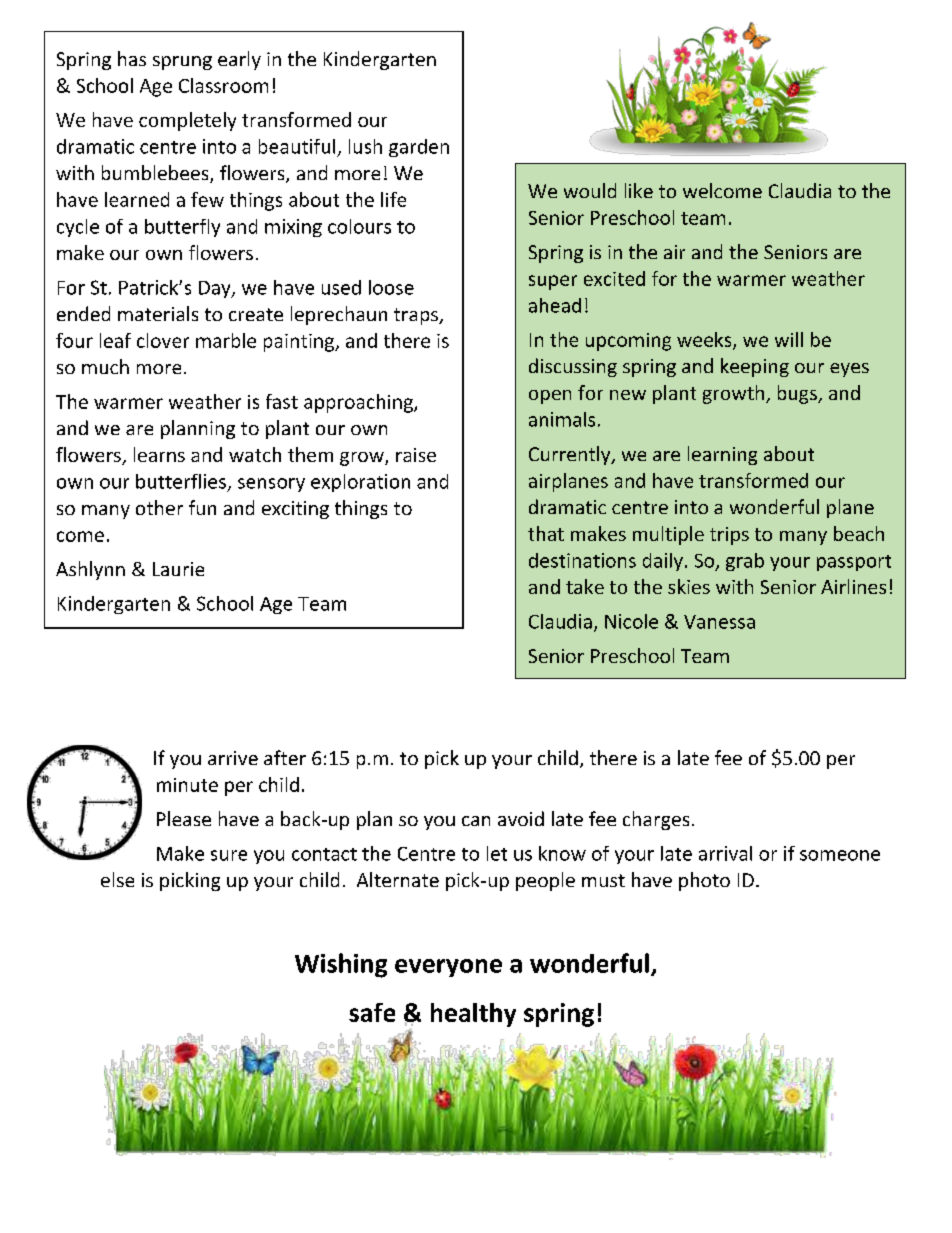 This image has height=1233, width=952. I want to click on everyone, so click(448, 968).
